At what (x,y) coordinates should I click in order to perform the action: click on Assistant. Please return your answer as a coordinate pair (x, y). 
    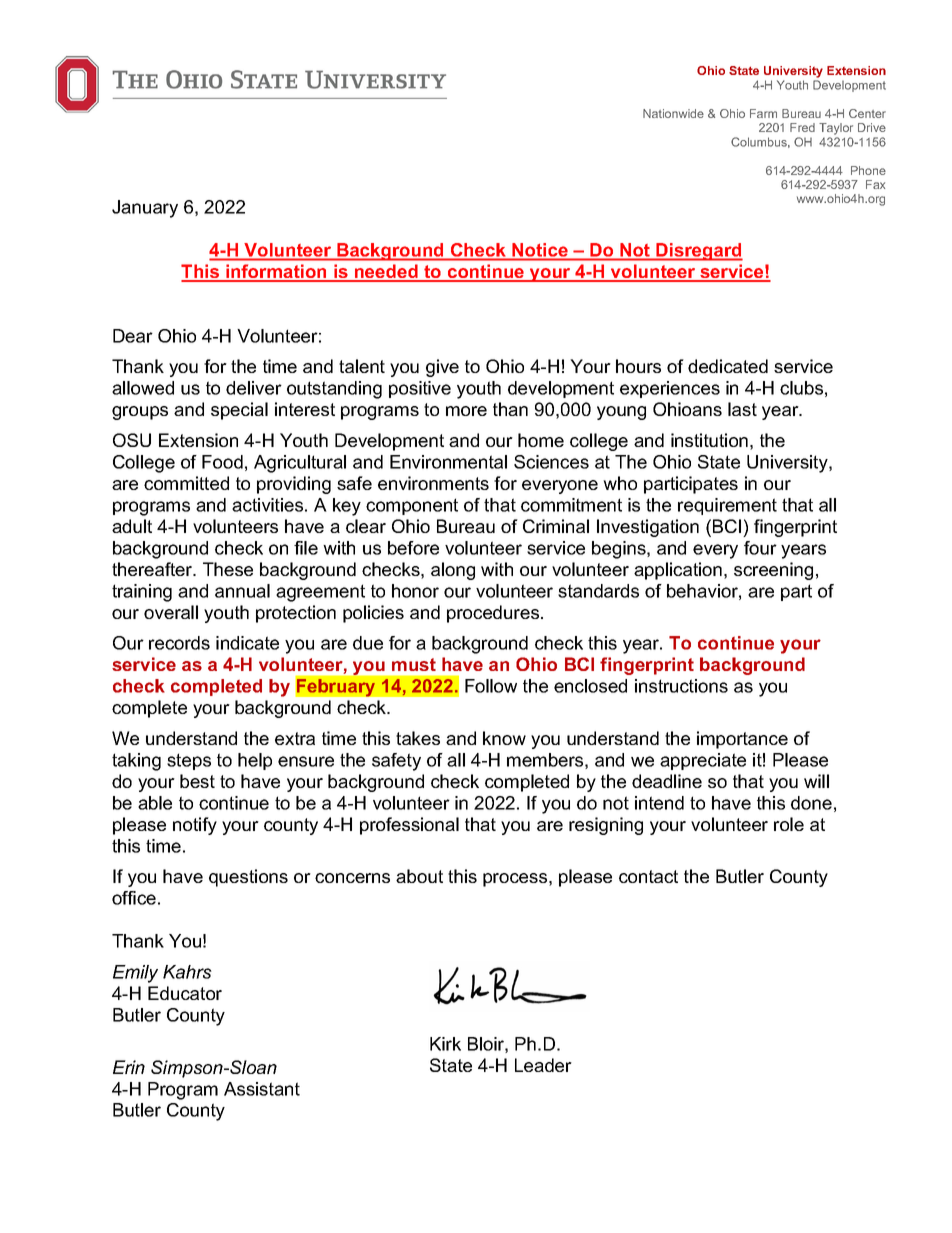
    Looking at the image, I should click on (262, 1089).
